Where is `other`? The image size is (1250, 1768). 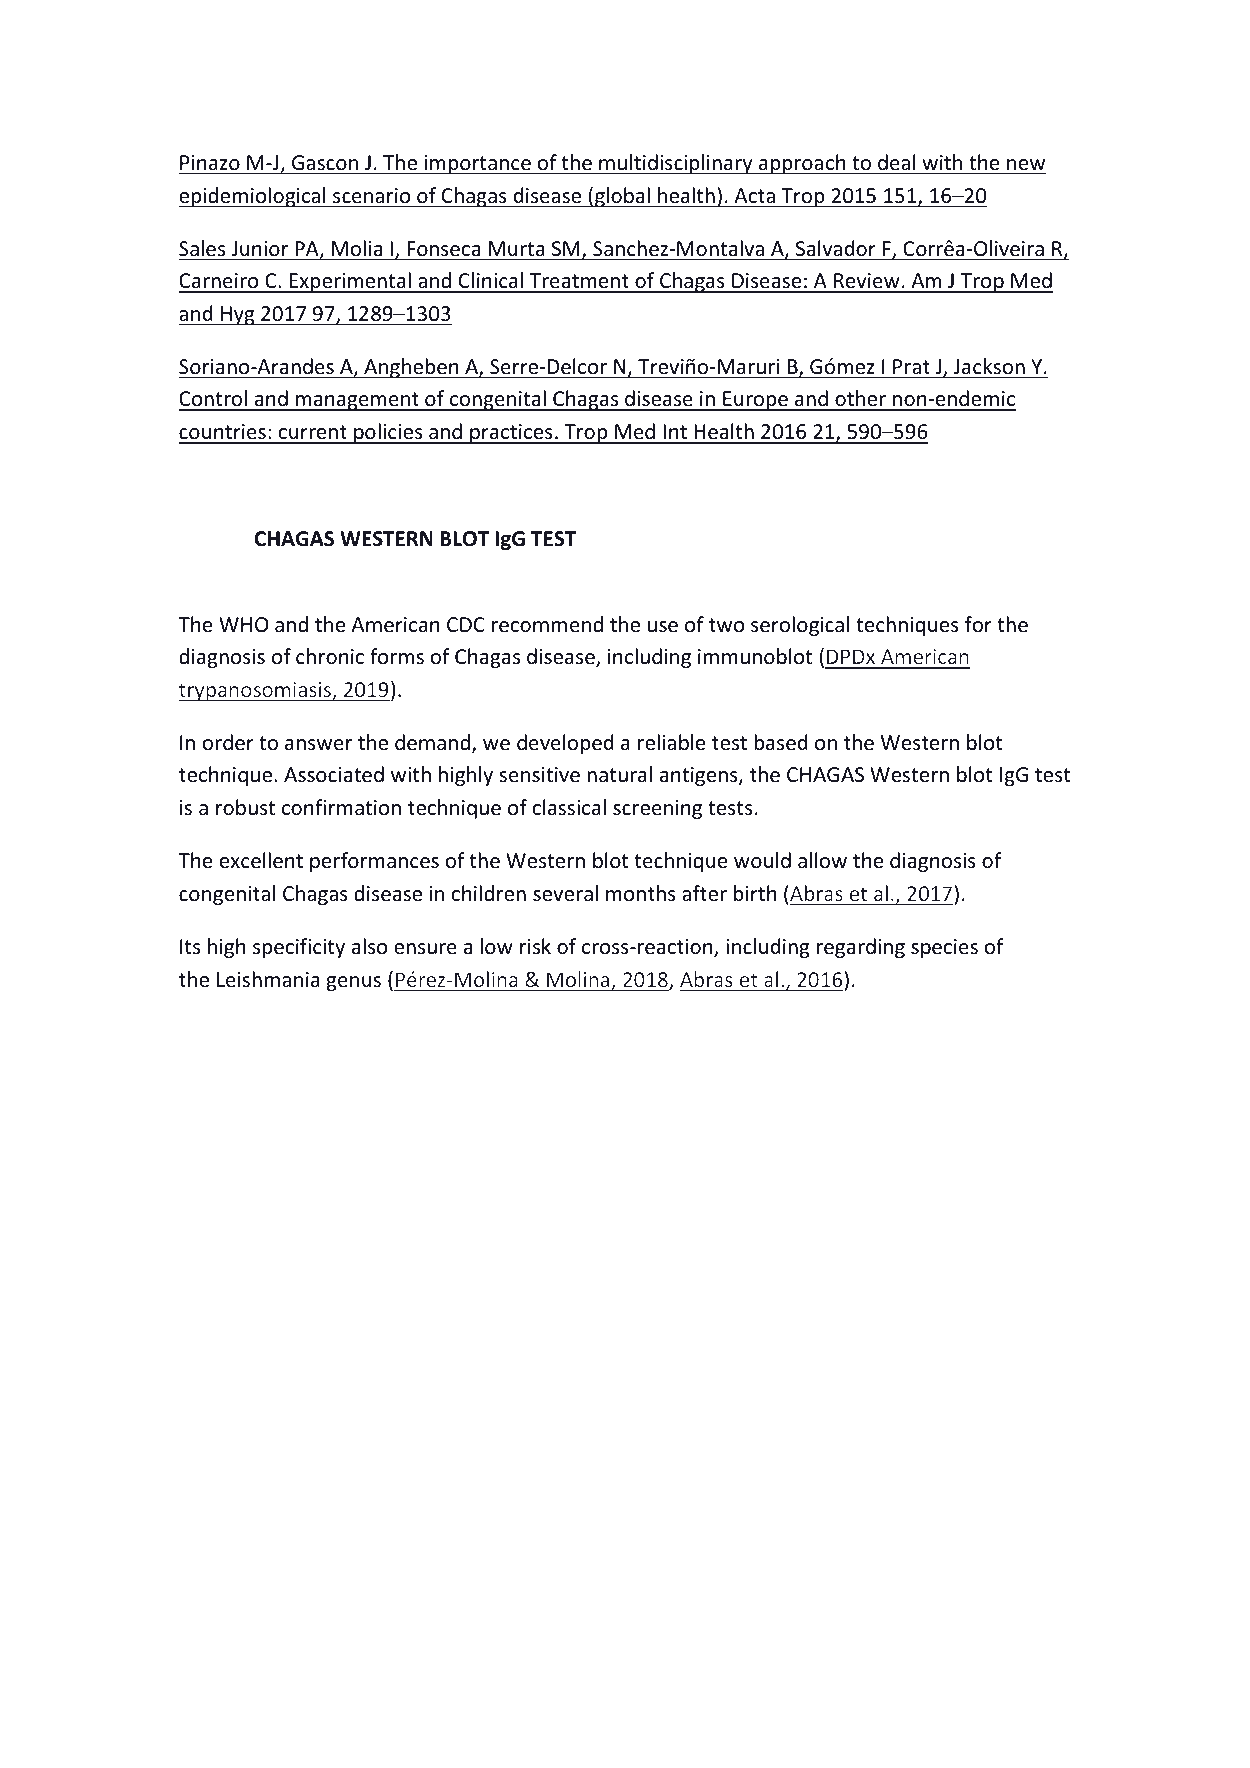 other is located at coordinates (860, 400).
